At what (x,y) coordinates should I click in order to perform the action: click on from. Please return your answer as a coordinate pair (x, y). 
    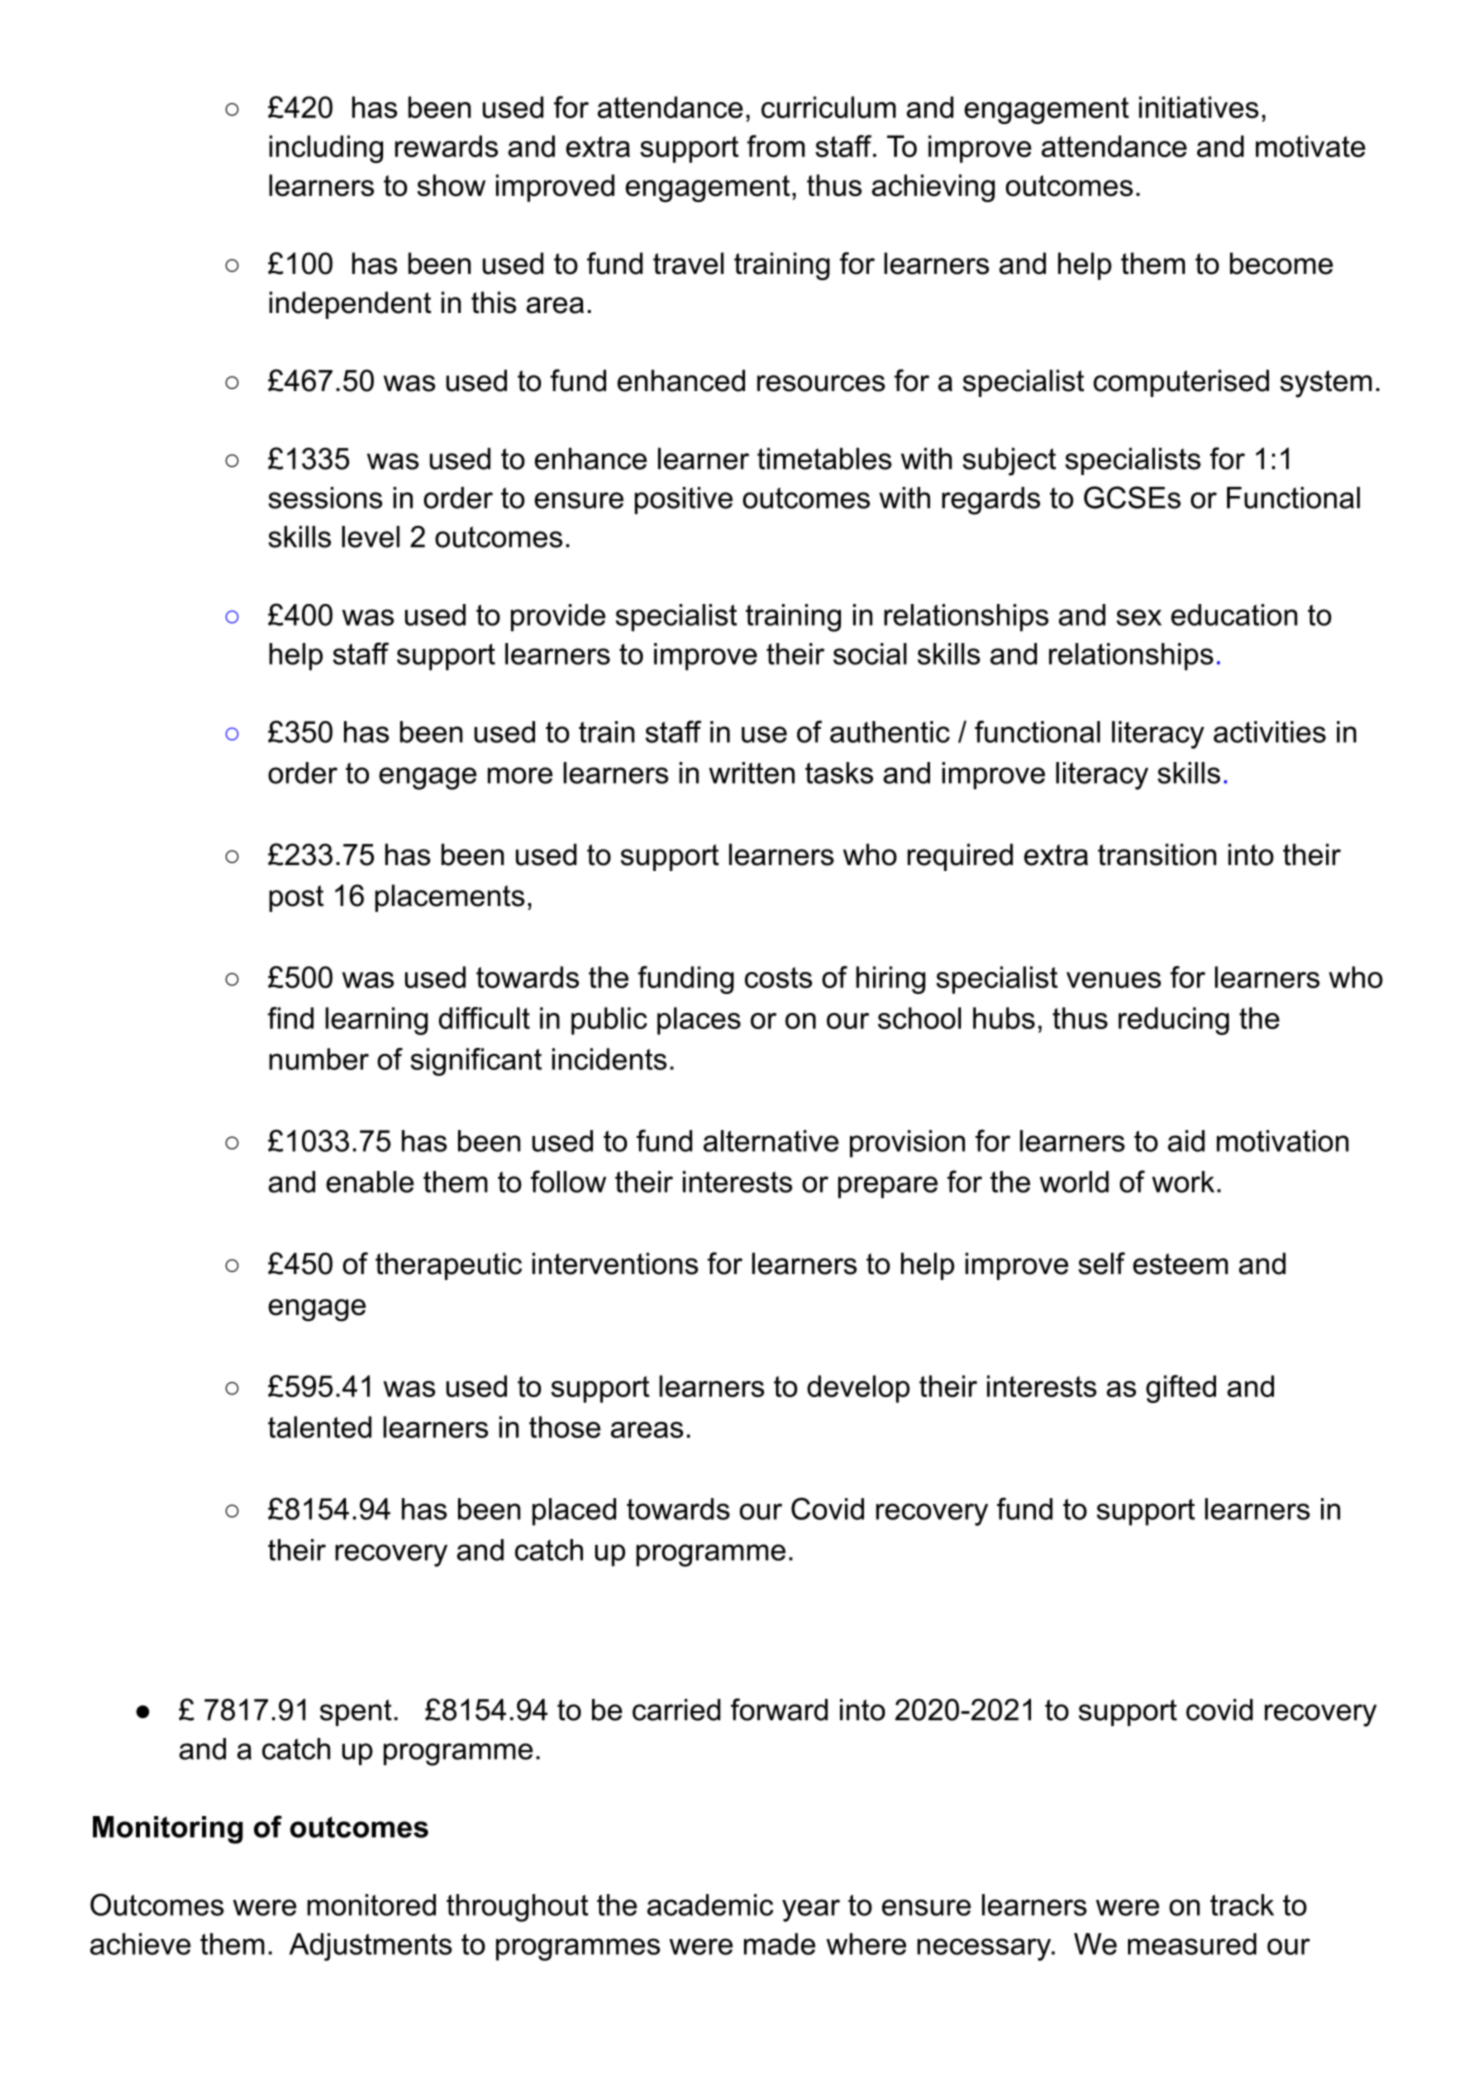
    Looking at the image, I should click on (776, 146).
